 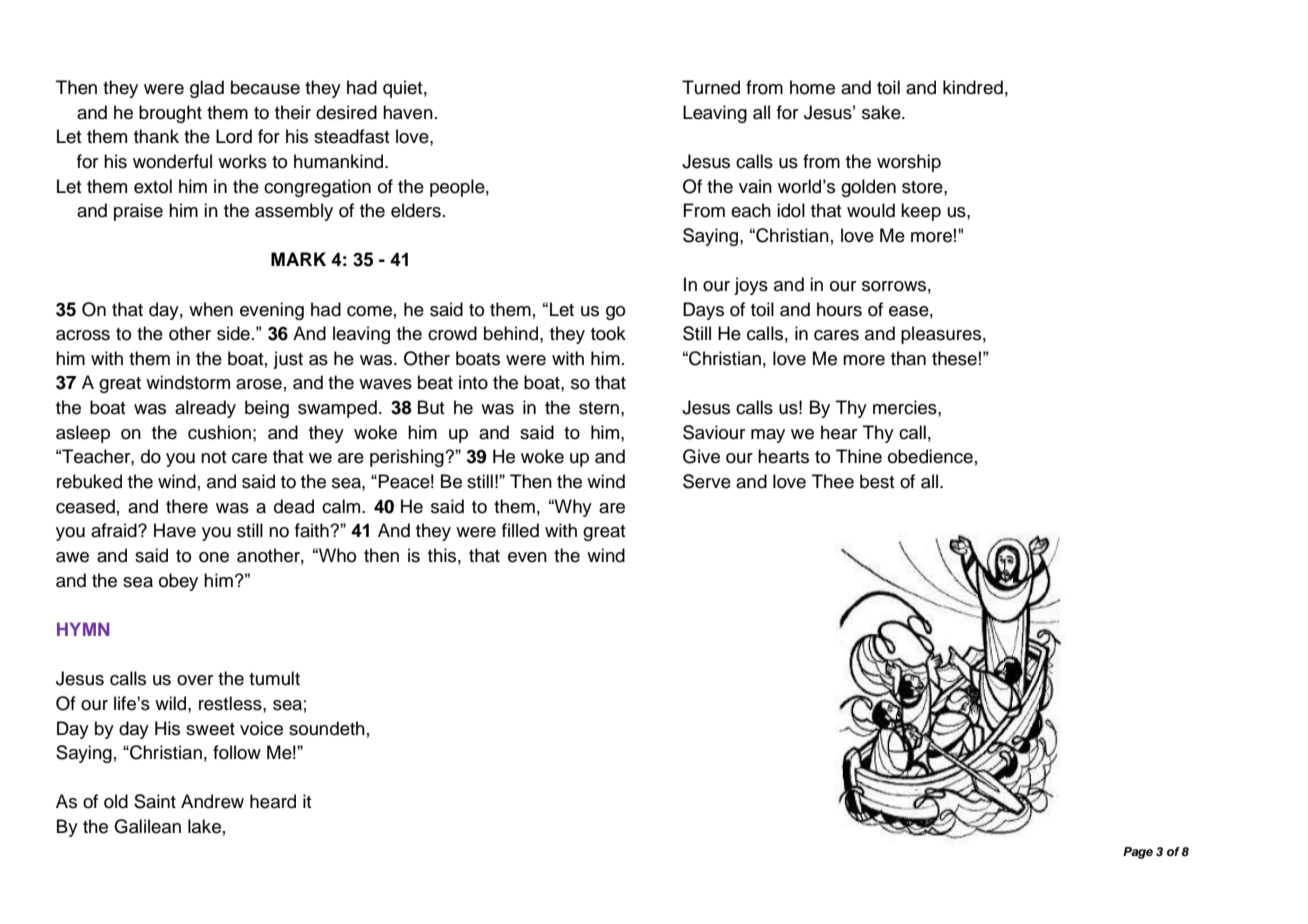 I want to click on lake, so click(x=204, y=826).
